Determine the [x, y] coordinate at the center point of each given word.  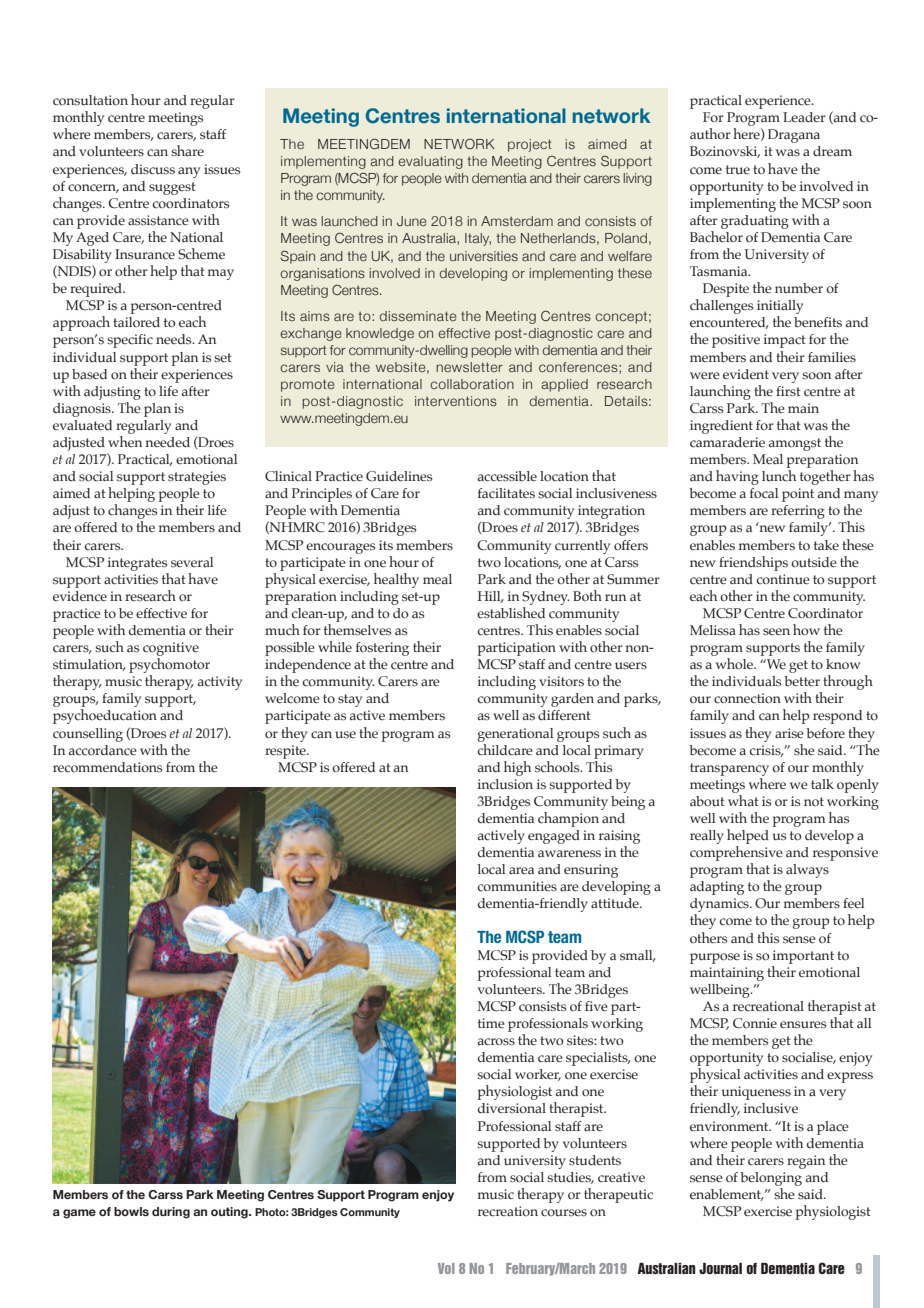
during [171, 1213]
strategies [197, 478]
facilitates [506, 493]
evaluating [430, 162]
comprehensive [736, 853]
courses [564, 1213]
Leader [804, 117]
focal [764, 493]
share [187, 150]
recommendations [107, 767]
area [521, 870]
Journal [720, 1268]
